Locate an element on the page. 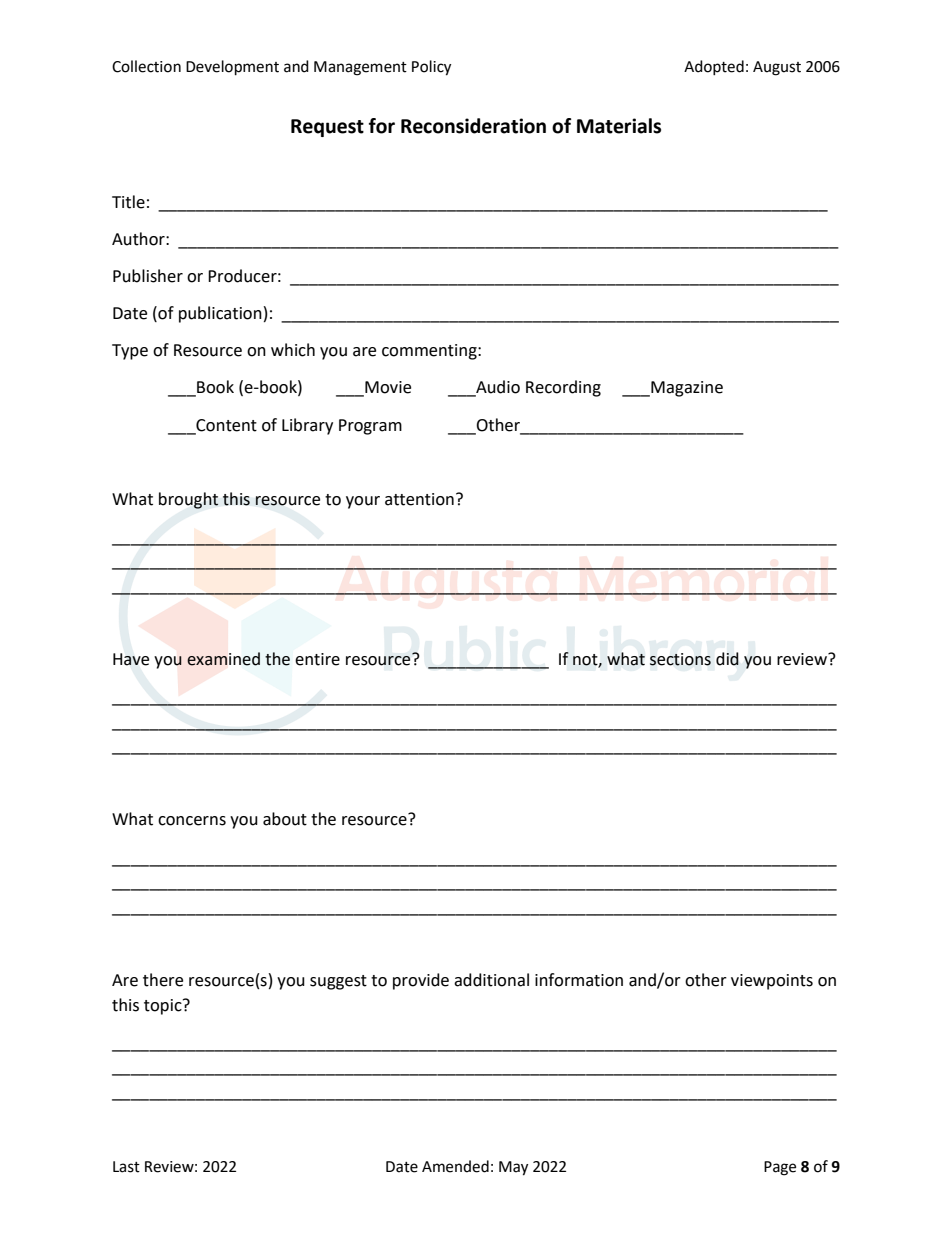  sections is located at coordinates (680, 659).
